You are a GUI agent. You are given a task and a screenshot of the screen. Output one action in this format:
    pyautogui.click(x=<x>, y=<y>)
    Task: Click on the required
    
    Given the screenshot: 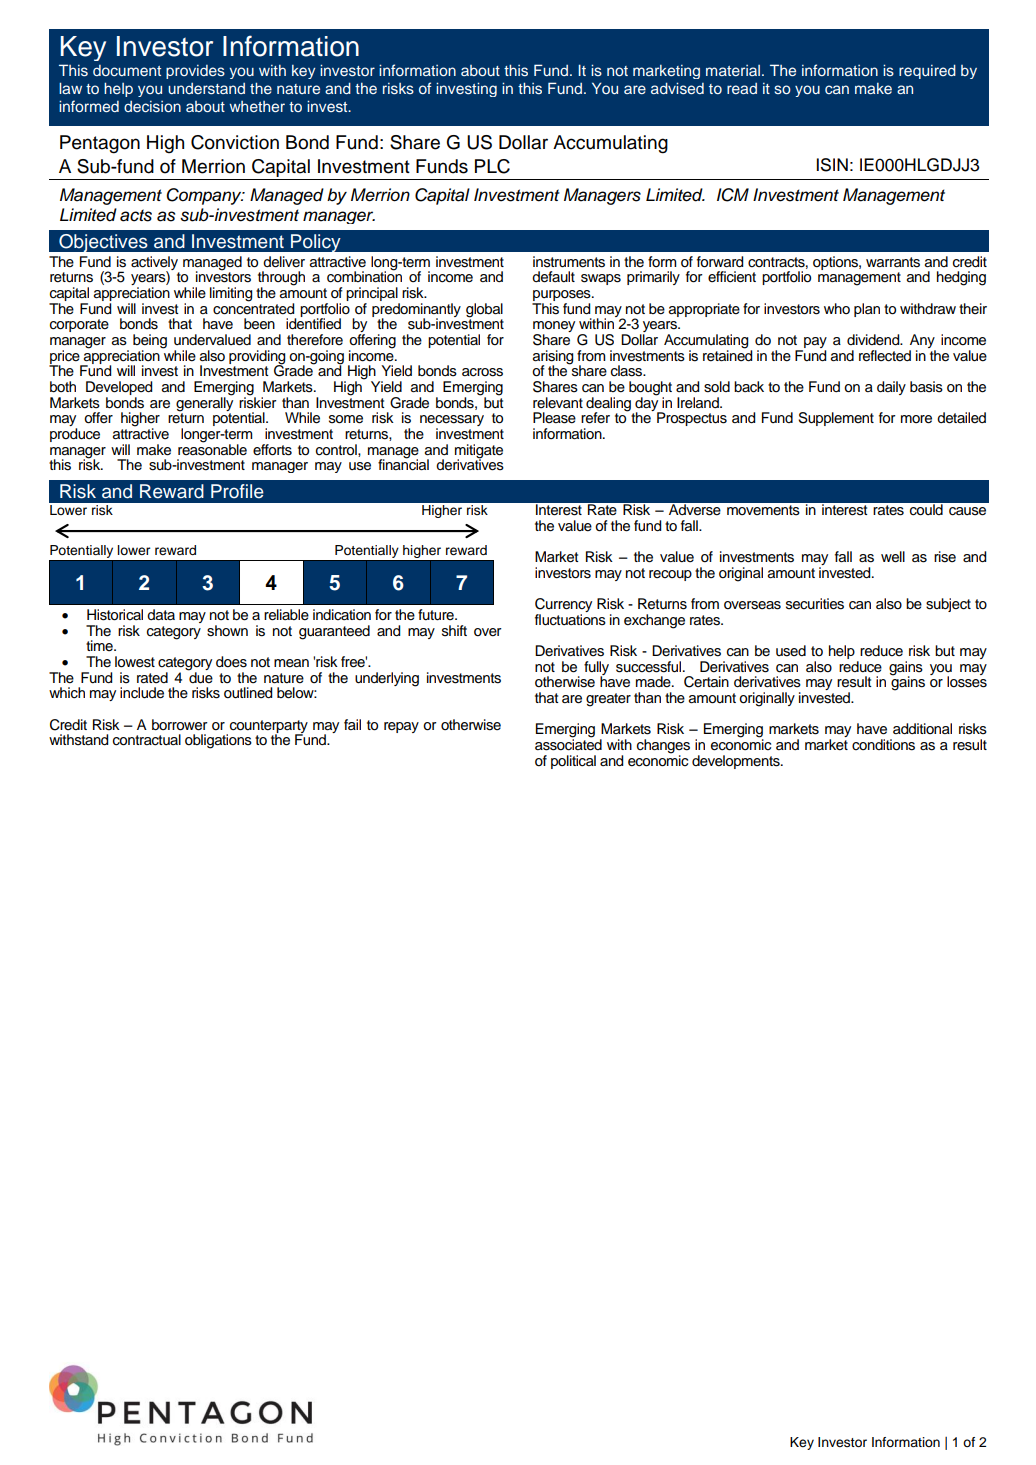 What is the action you would take?
    pyautogui.click(x=927, y=71)
